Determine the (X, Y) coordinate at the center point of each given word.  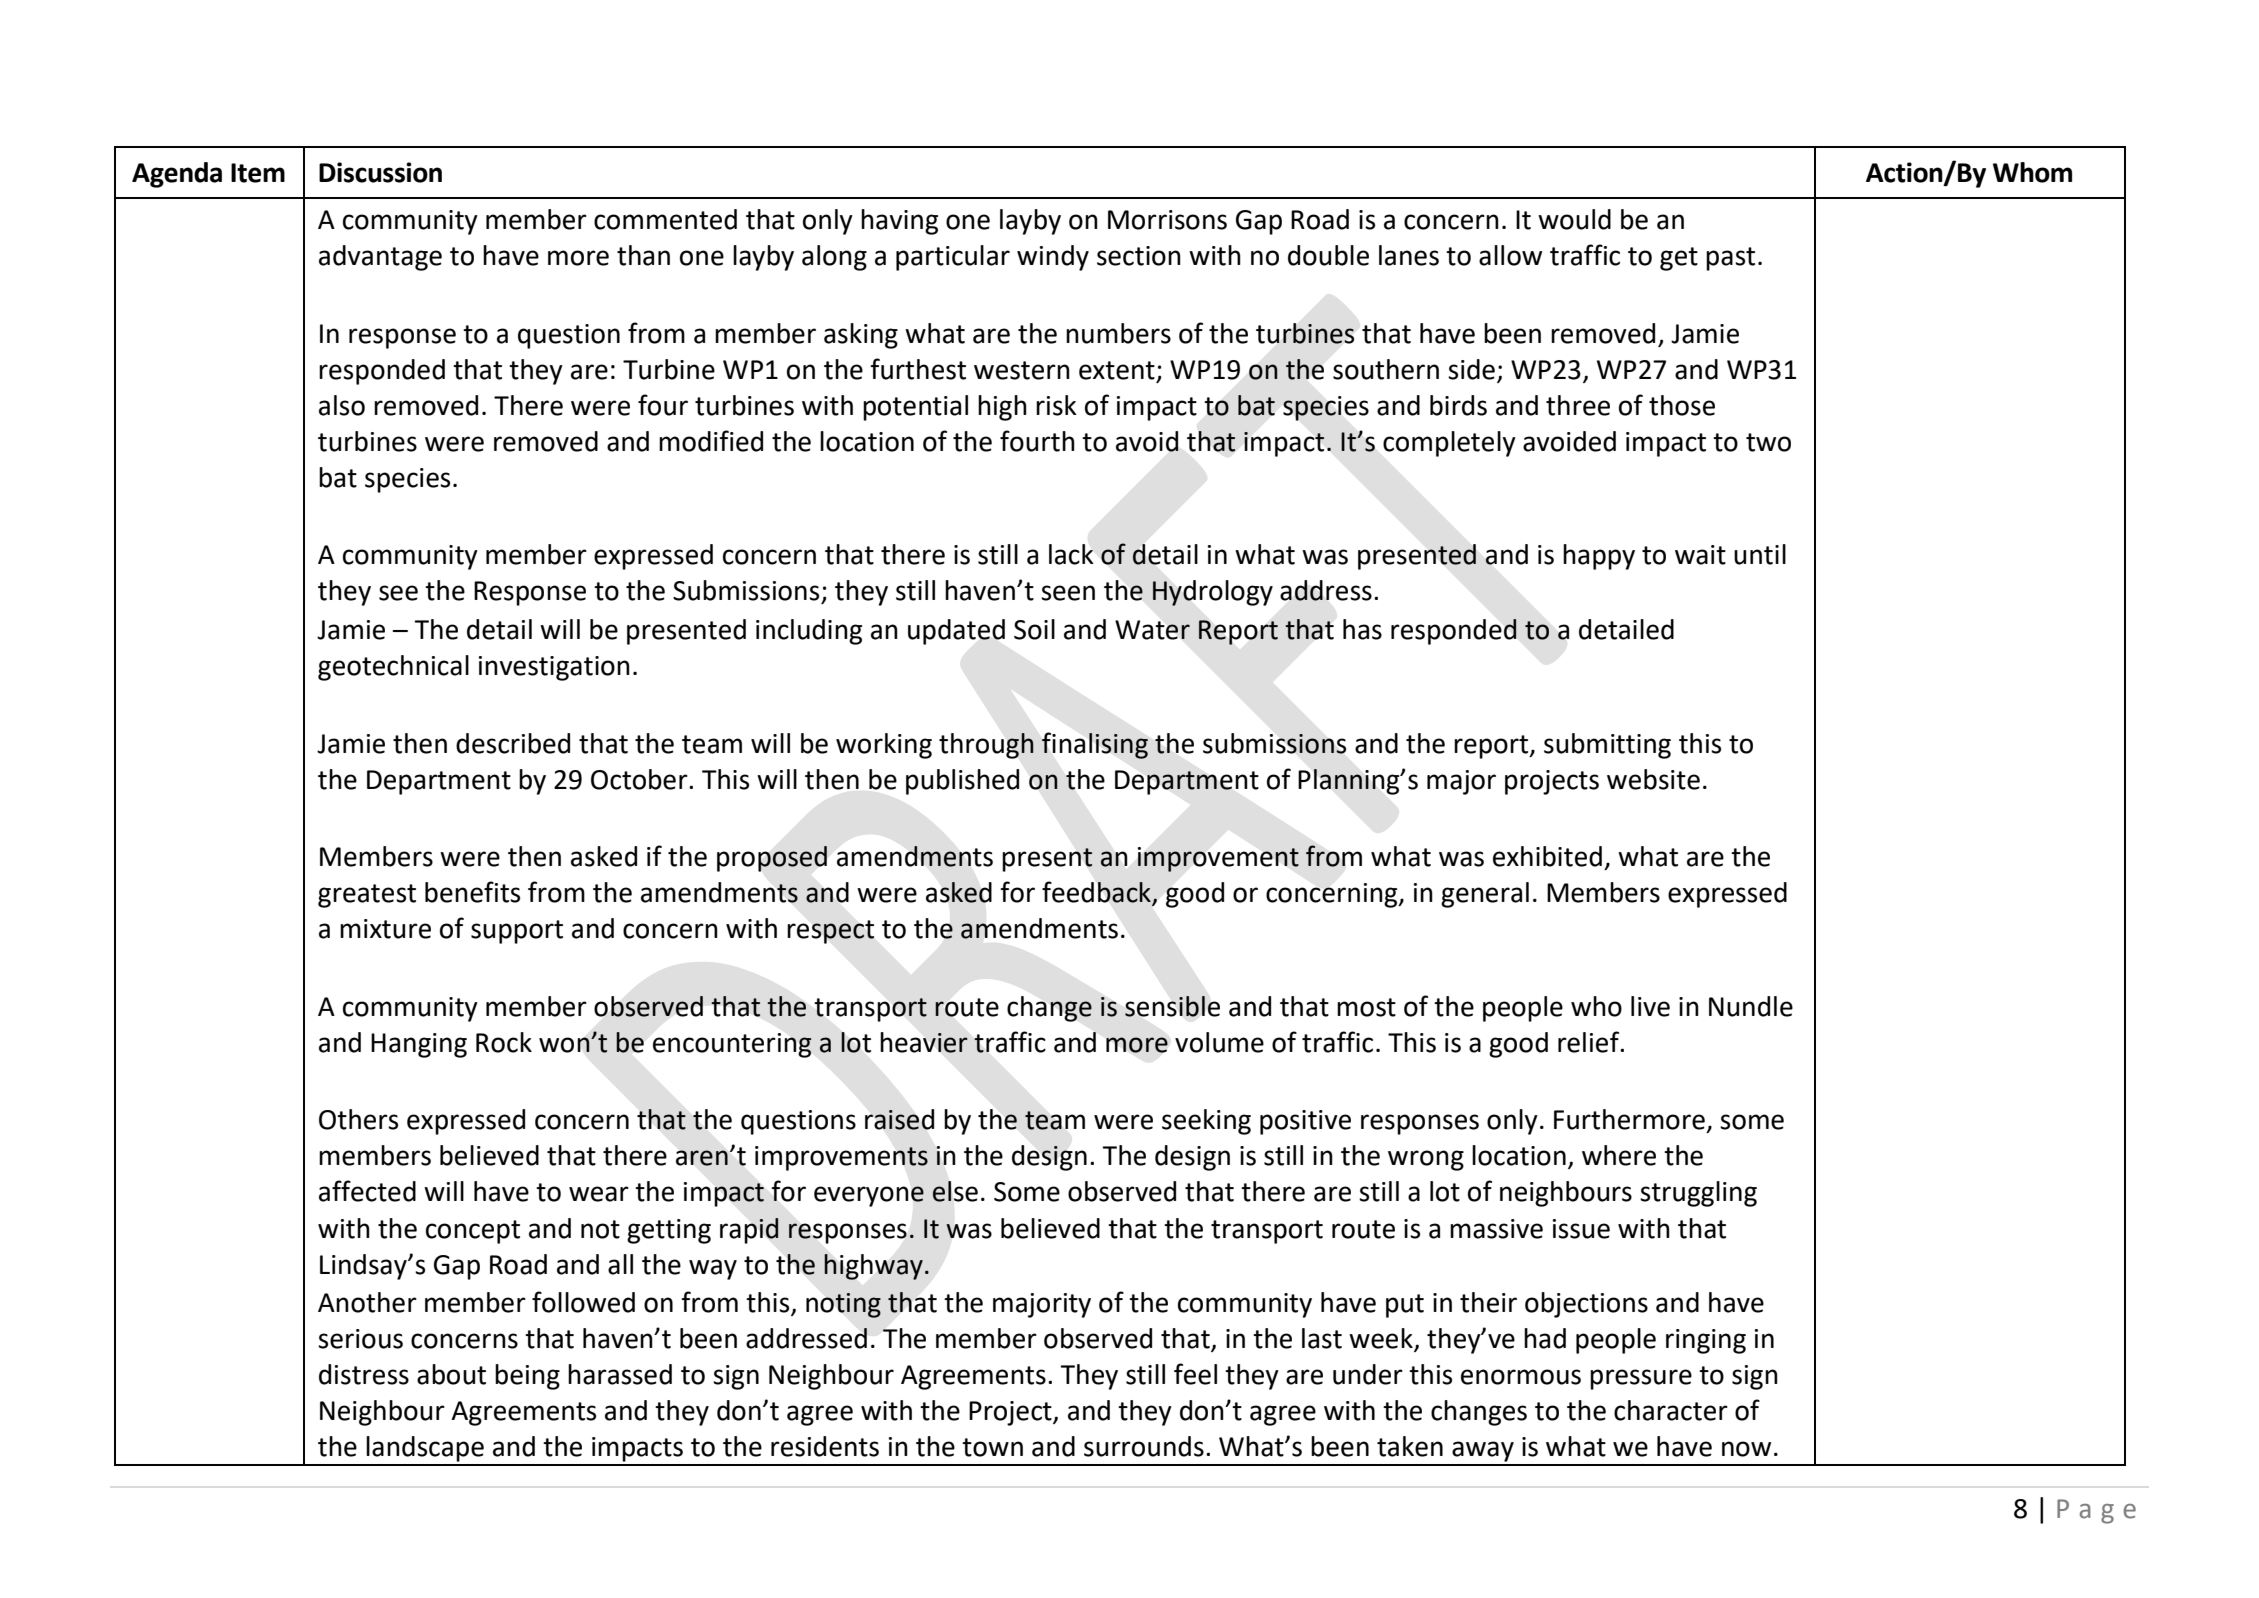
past (1730, 259)
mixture (385, 929)
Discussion (380, 172)
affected (367, 1191)
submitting (1607, 746)
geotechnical (393, 668)
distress (364, 1374)
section (1139, 256)
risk (1056, 405)
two (1768, 442)
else (955, 1191)
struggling (1698, 1194)
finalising (1095, 745)
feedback (1097, 893)
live (1650, 1006)
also (342, 405)
